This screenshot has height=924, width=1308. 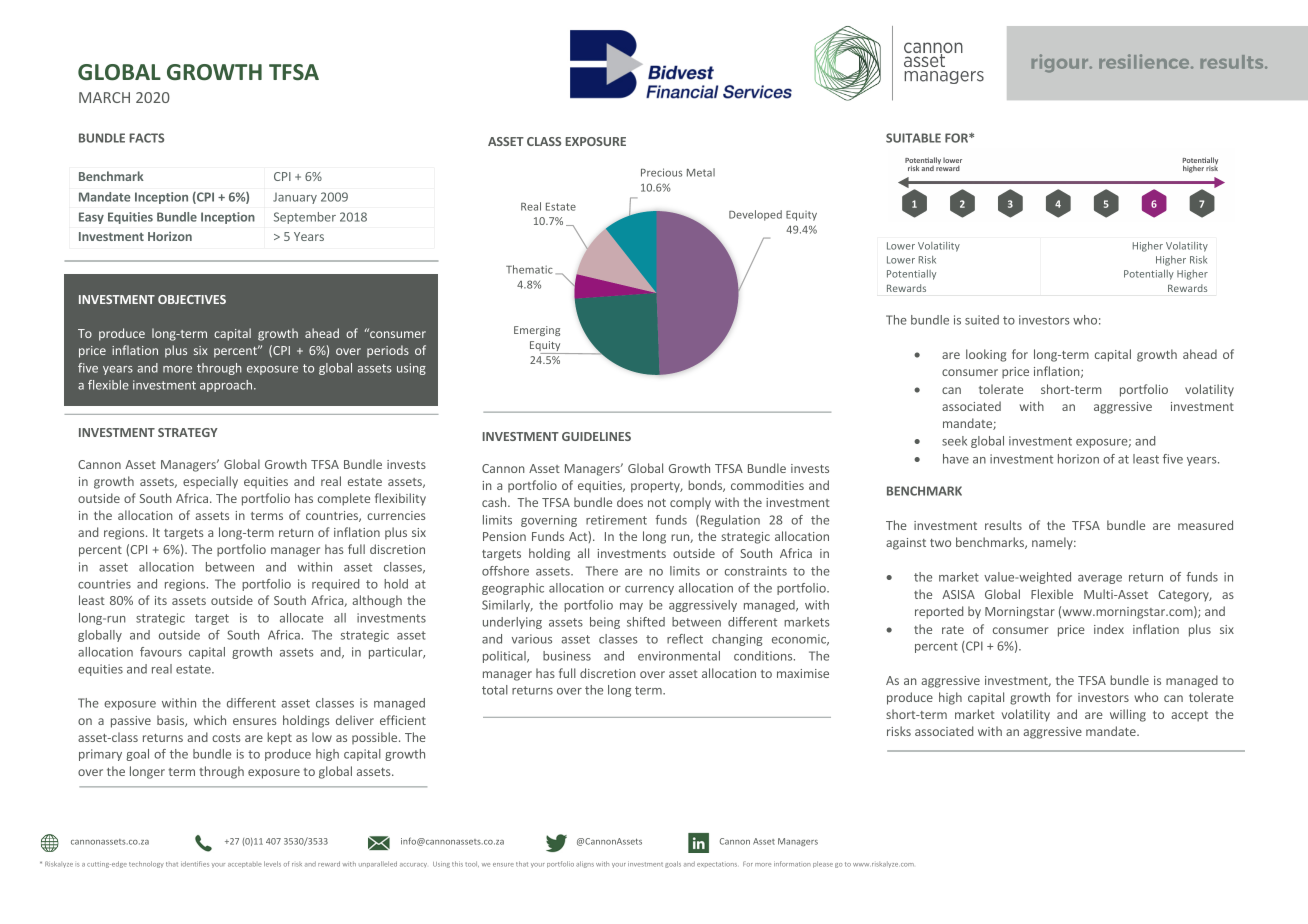 I want to click on identifies, so click(x=195, y=864).
